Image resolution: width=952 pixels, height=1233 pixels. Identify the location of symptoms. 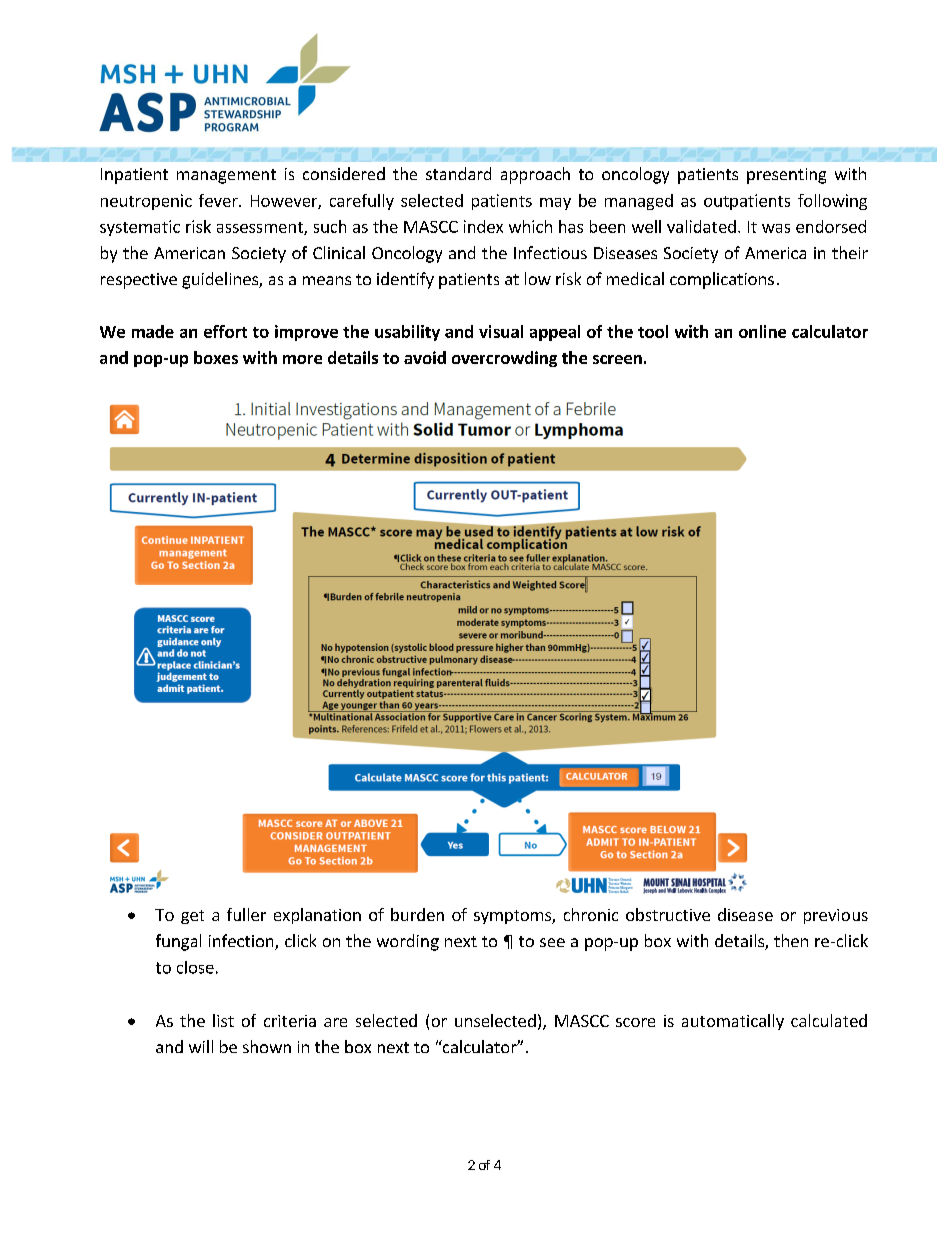
(513, 917).
